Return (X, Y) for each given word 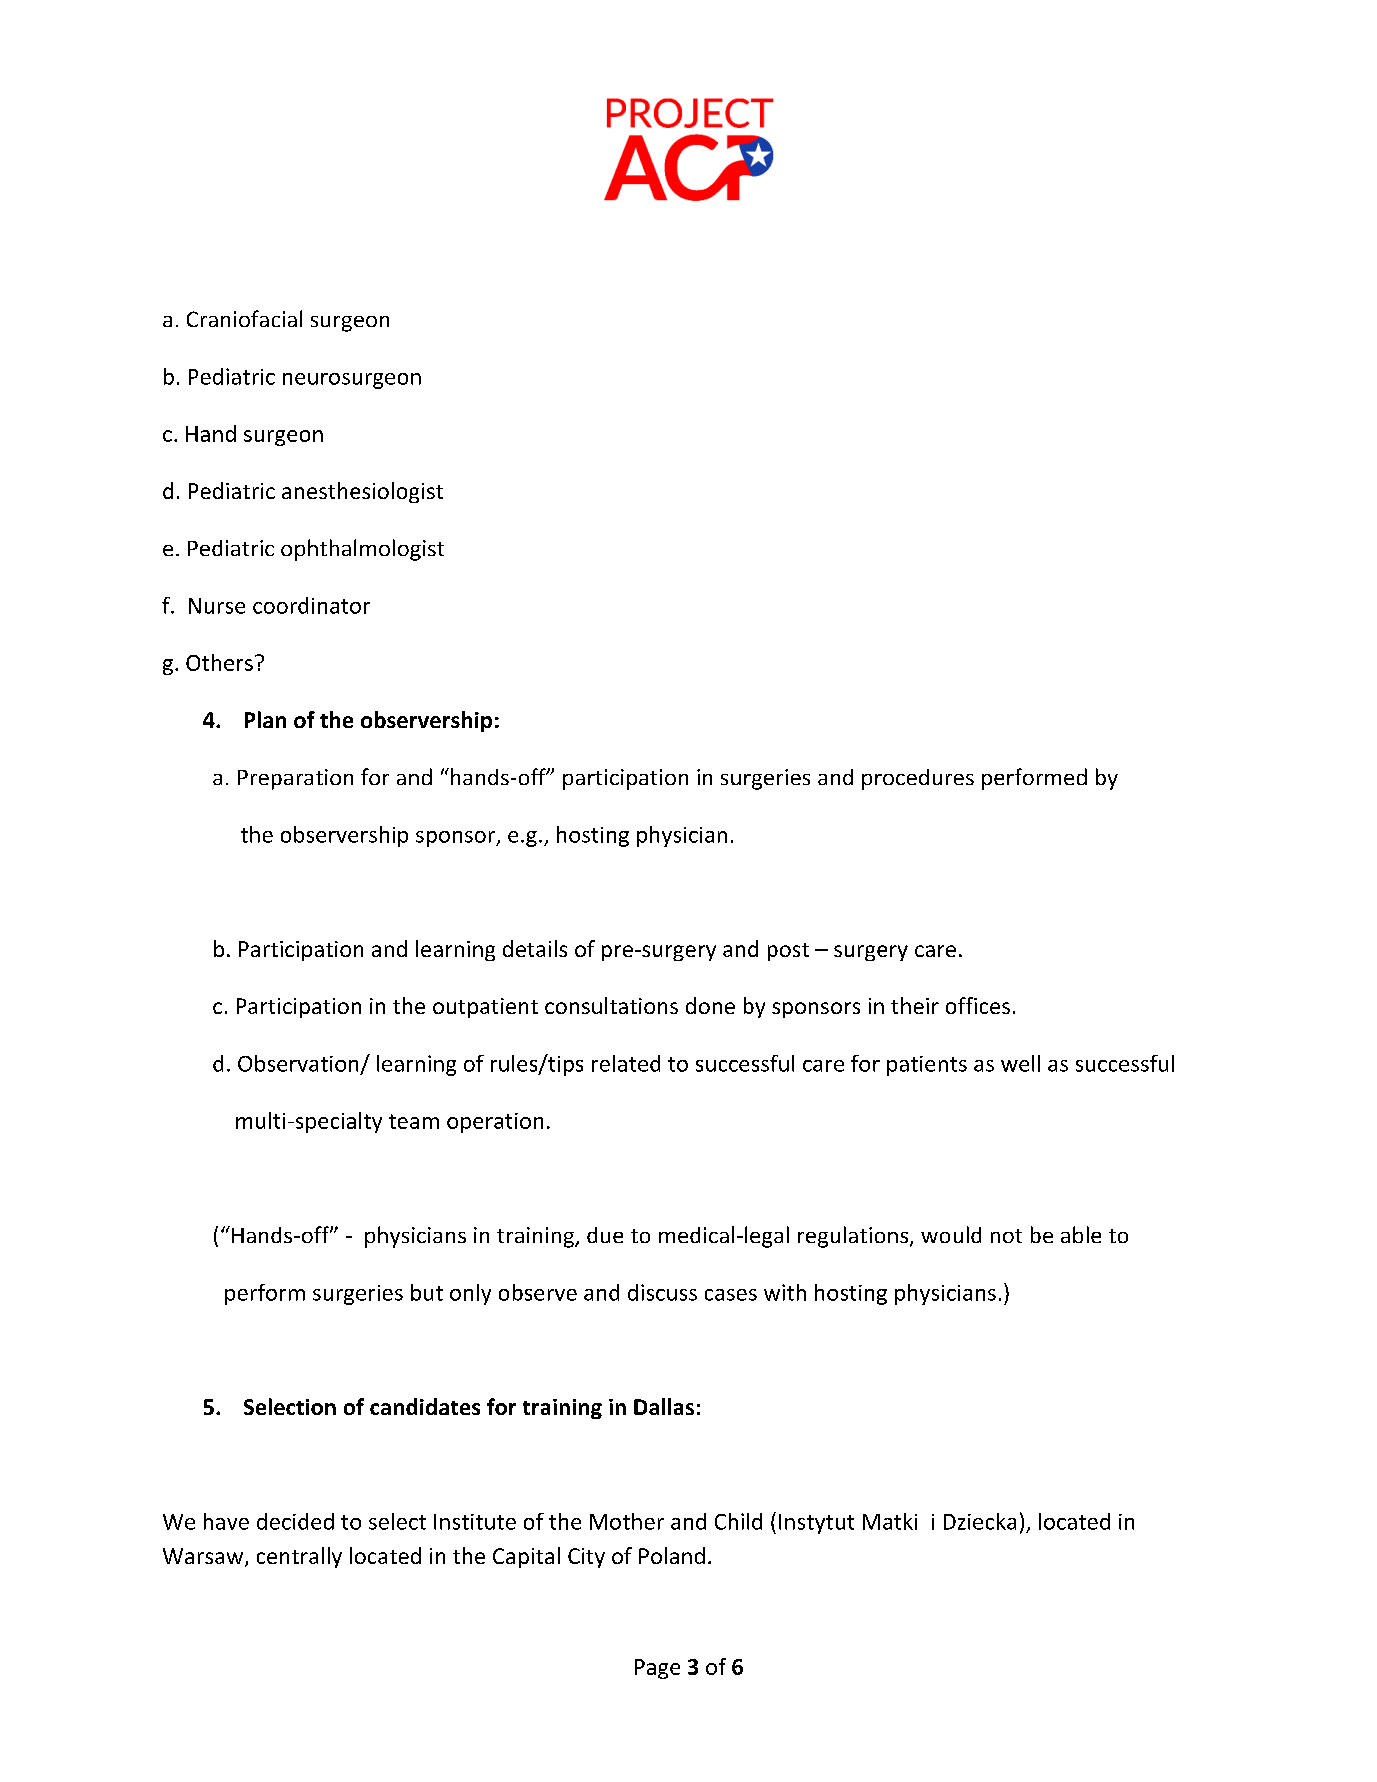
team (414, 1121)
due (605, 1235)
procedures (918, 779)
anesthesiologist (362, 492)
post (788, 952)
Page (657, 1669)
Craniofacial (244, 318)
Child (738, 1521)
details (535, 948)
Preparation (295, 779)
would (951, 1234)
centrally (299, 1557)
